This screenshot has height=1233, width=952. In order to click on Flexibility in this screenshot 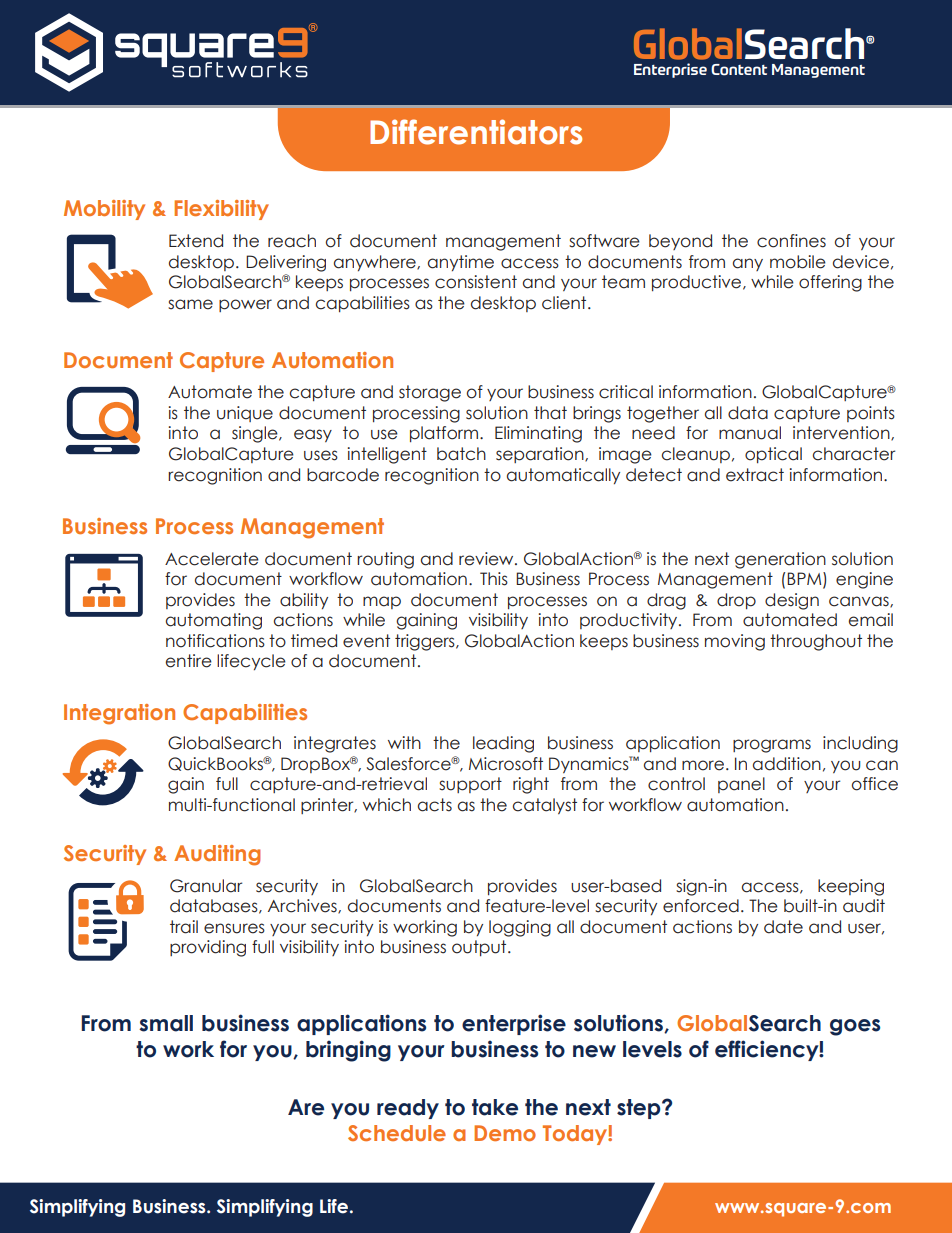, I will do `click(221, 210)`.
